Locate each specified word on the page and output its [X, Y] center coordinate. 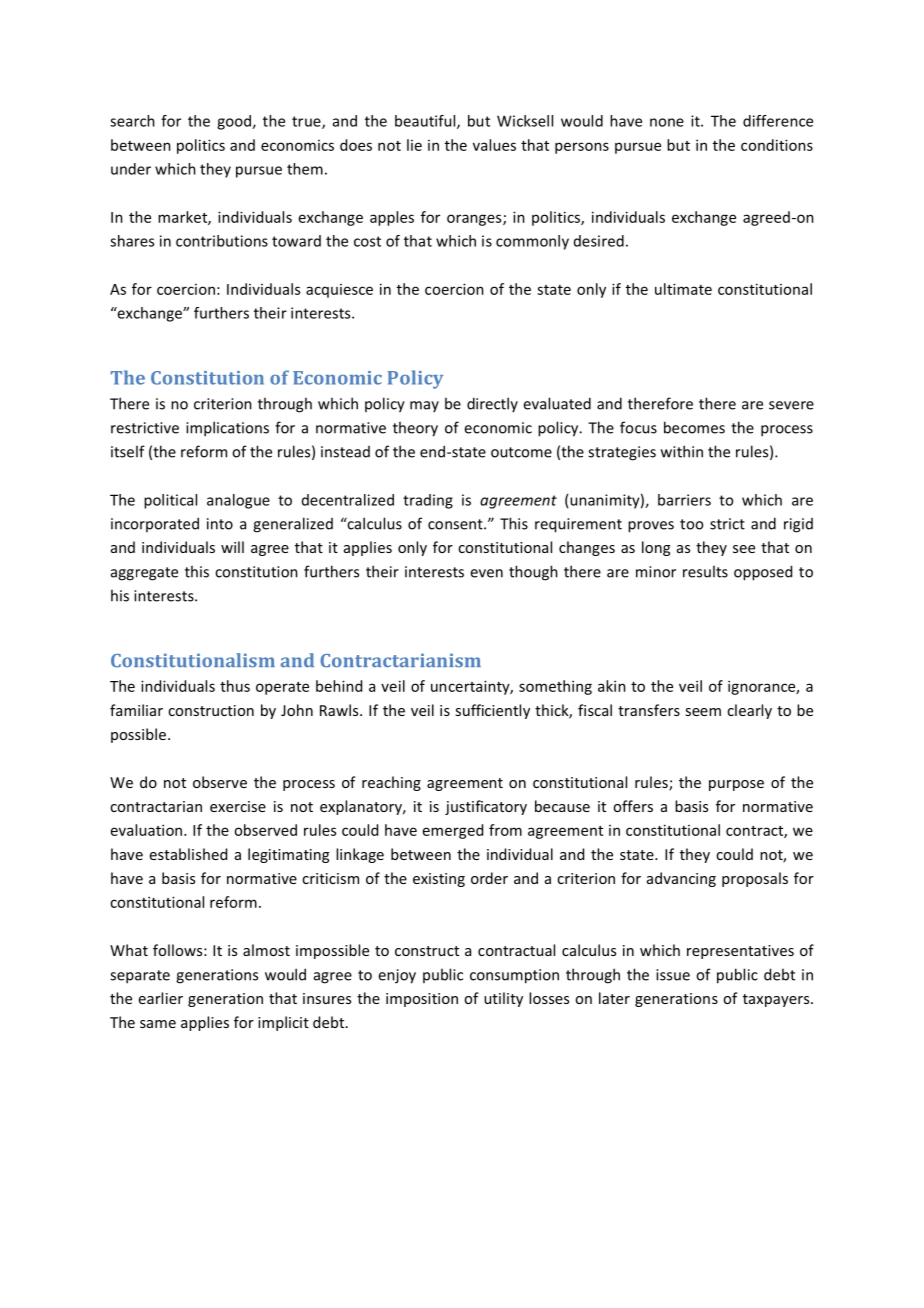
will [232, 547]
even [486, 573]
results [705, 571]
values [494, 145]
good [235, 122]
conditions [777, 145]
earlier [161, 998]
